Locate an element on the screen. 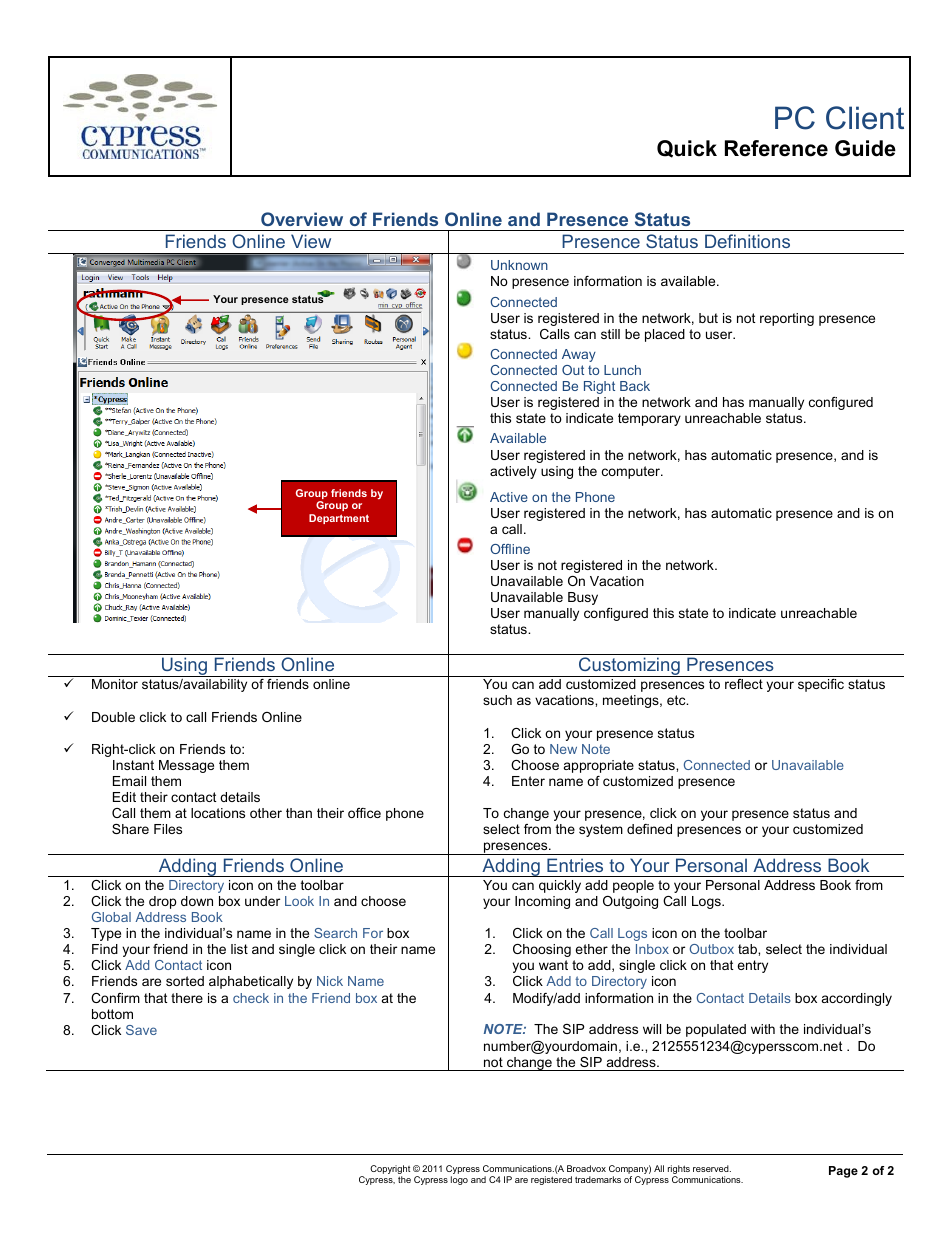 The height and width of the screenshot is (1233, 952). Department is located at coordinates (339, 519).
